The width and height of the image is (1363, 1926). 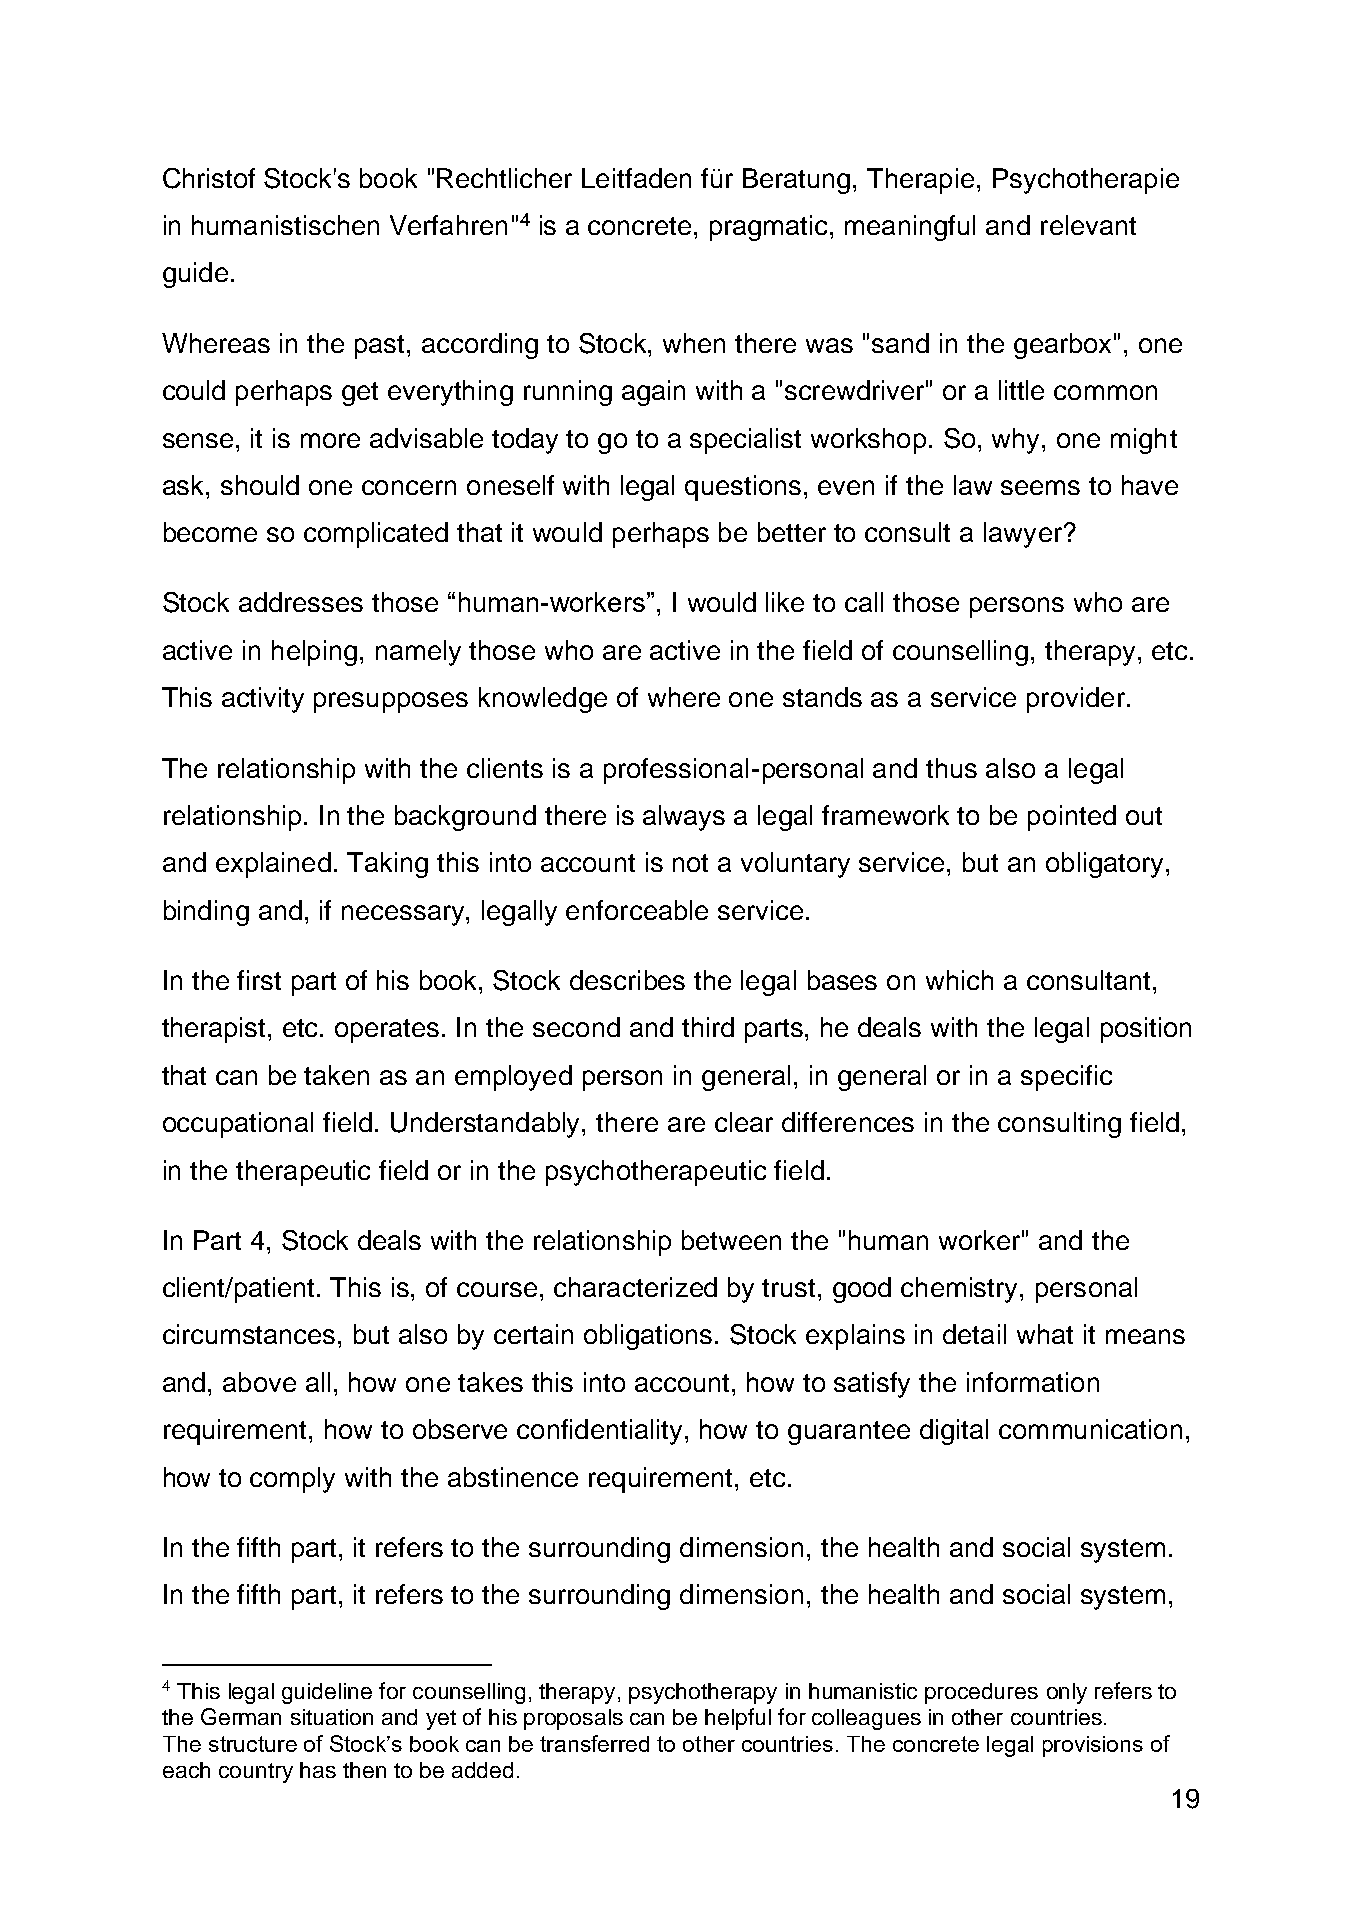 I want to click on circumstances, so click(x=249, y=1334).
